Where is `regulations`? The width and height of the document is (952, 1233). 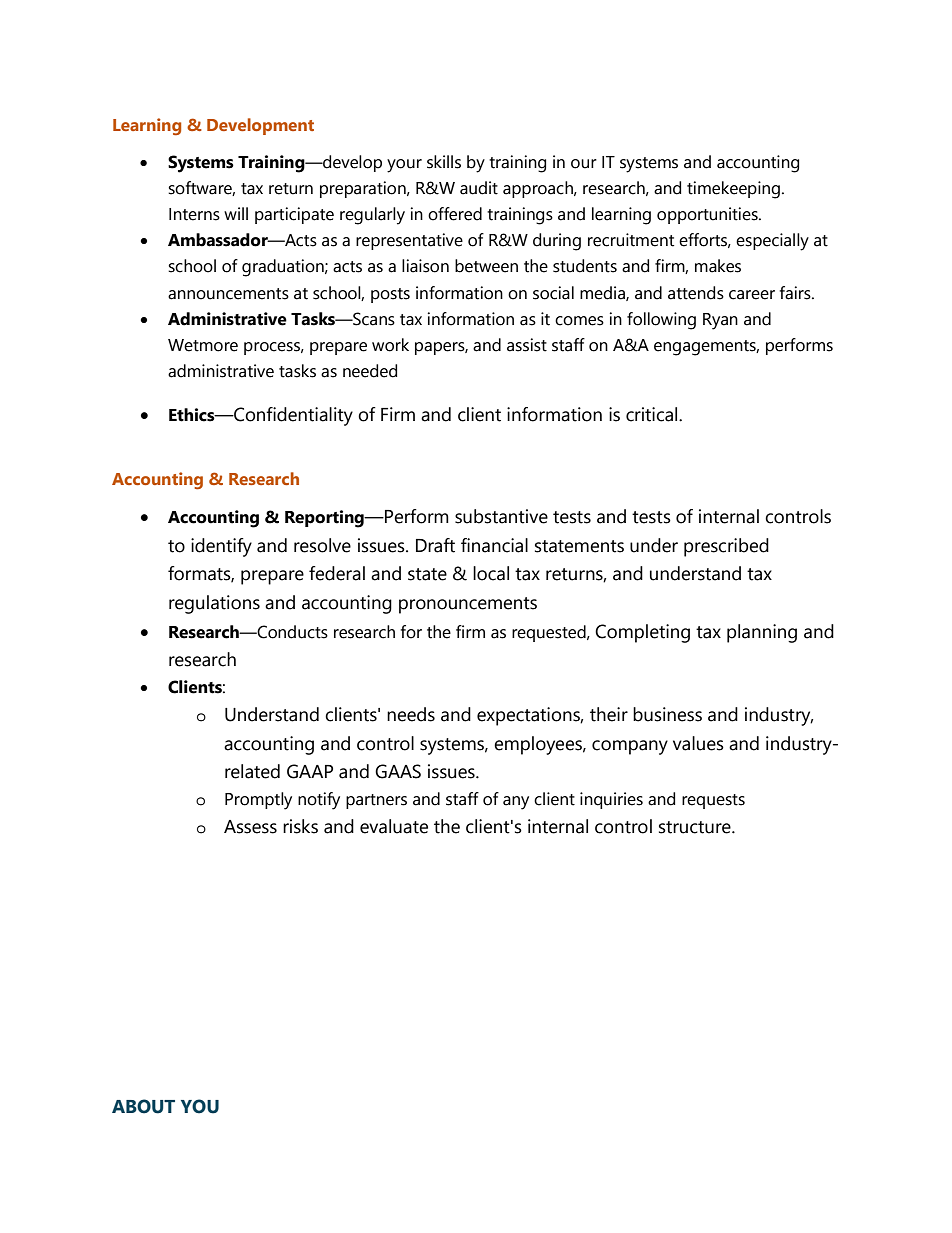
regulations is located at coordinates (214, 604).
